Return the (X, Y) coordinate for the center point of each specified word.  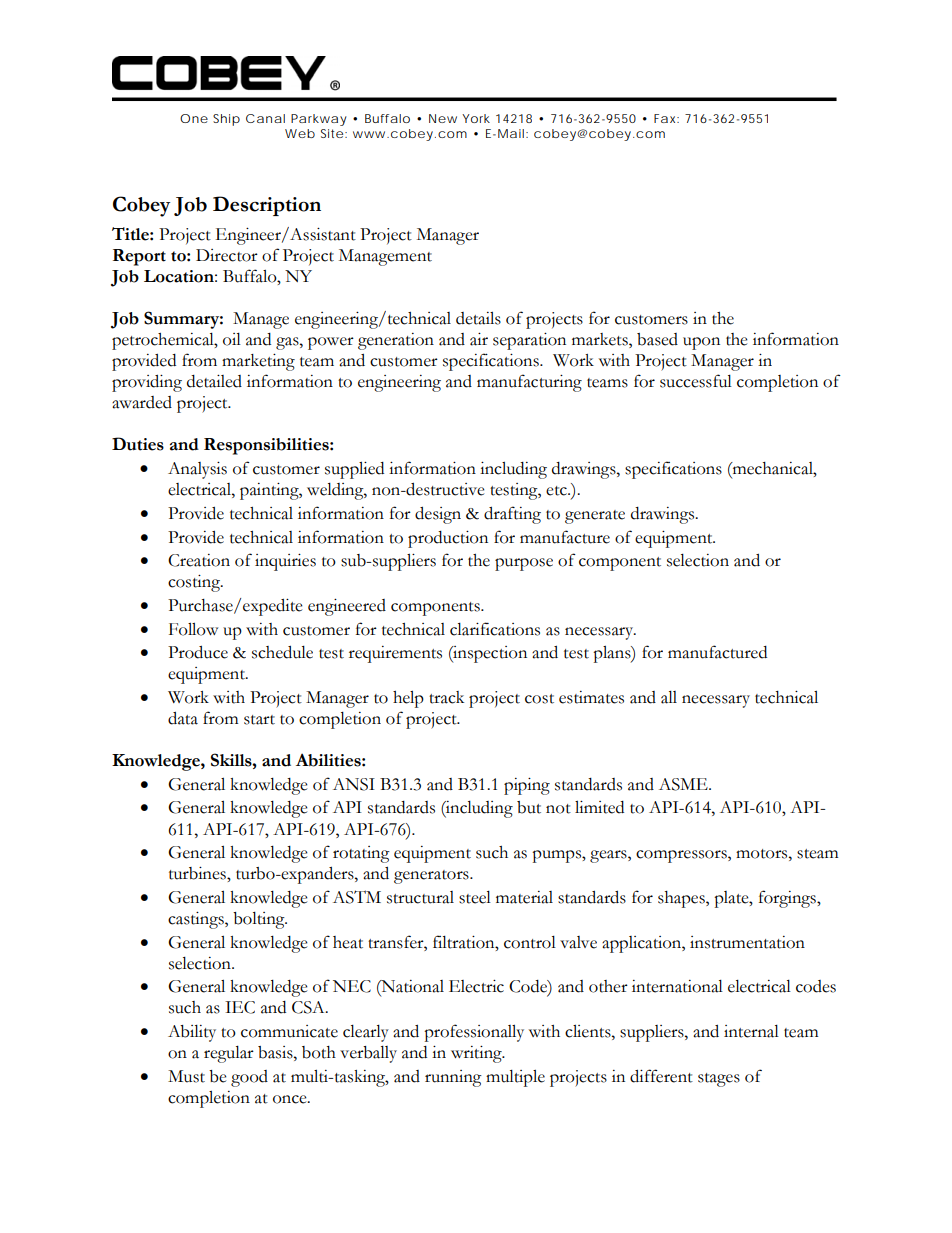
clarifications (495, 629)
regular (229, 1054)
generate (595, 517)
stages (719, 1080)
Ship (226, 120)
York (476, 118)
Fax (666, 118)
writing (477, 1054)
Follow (193, 629)
